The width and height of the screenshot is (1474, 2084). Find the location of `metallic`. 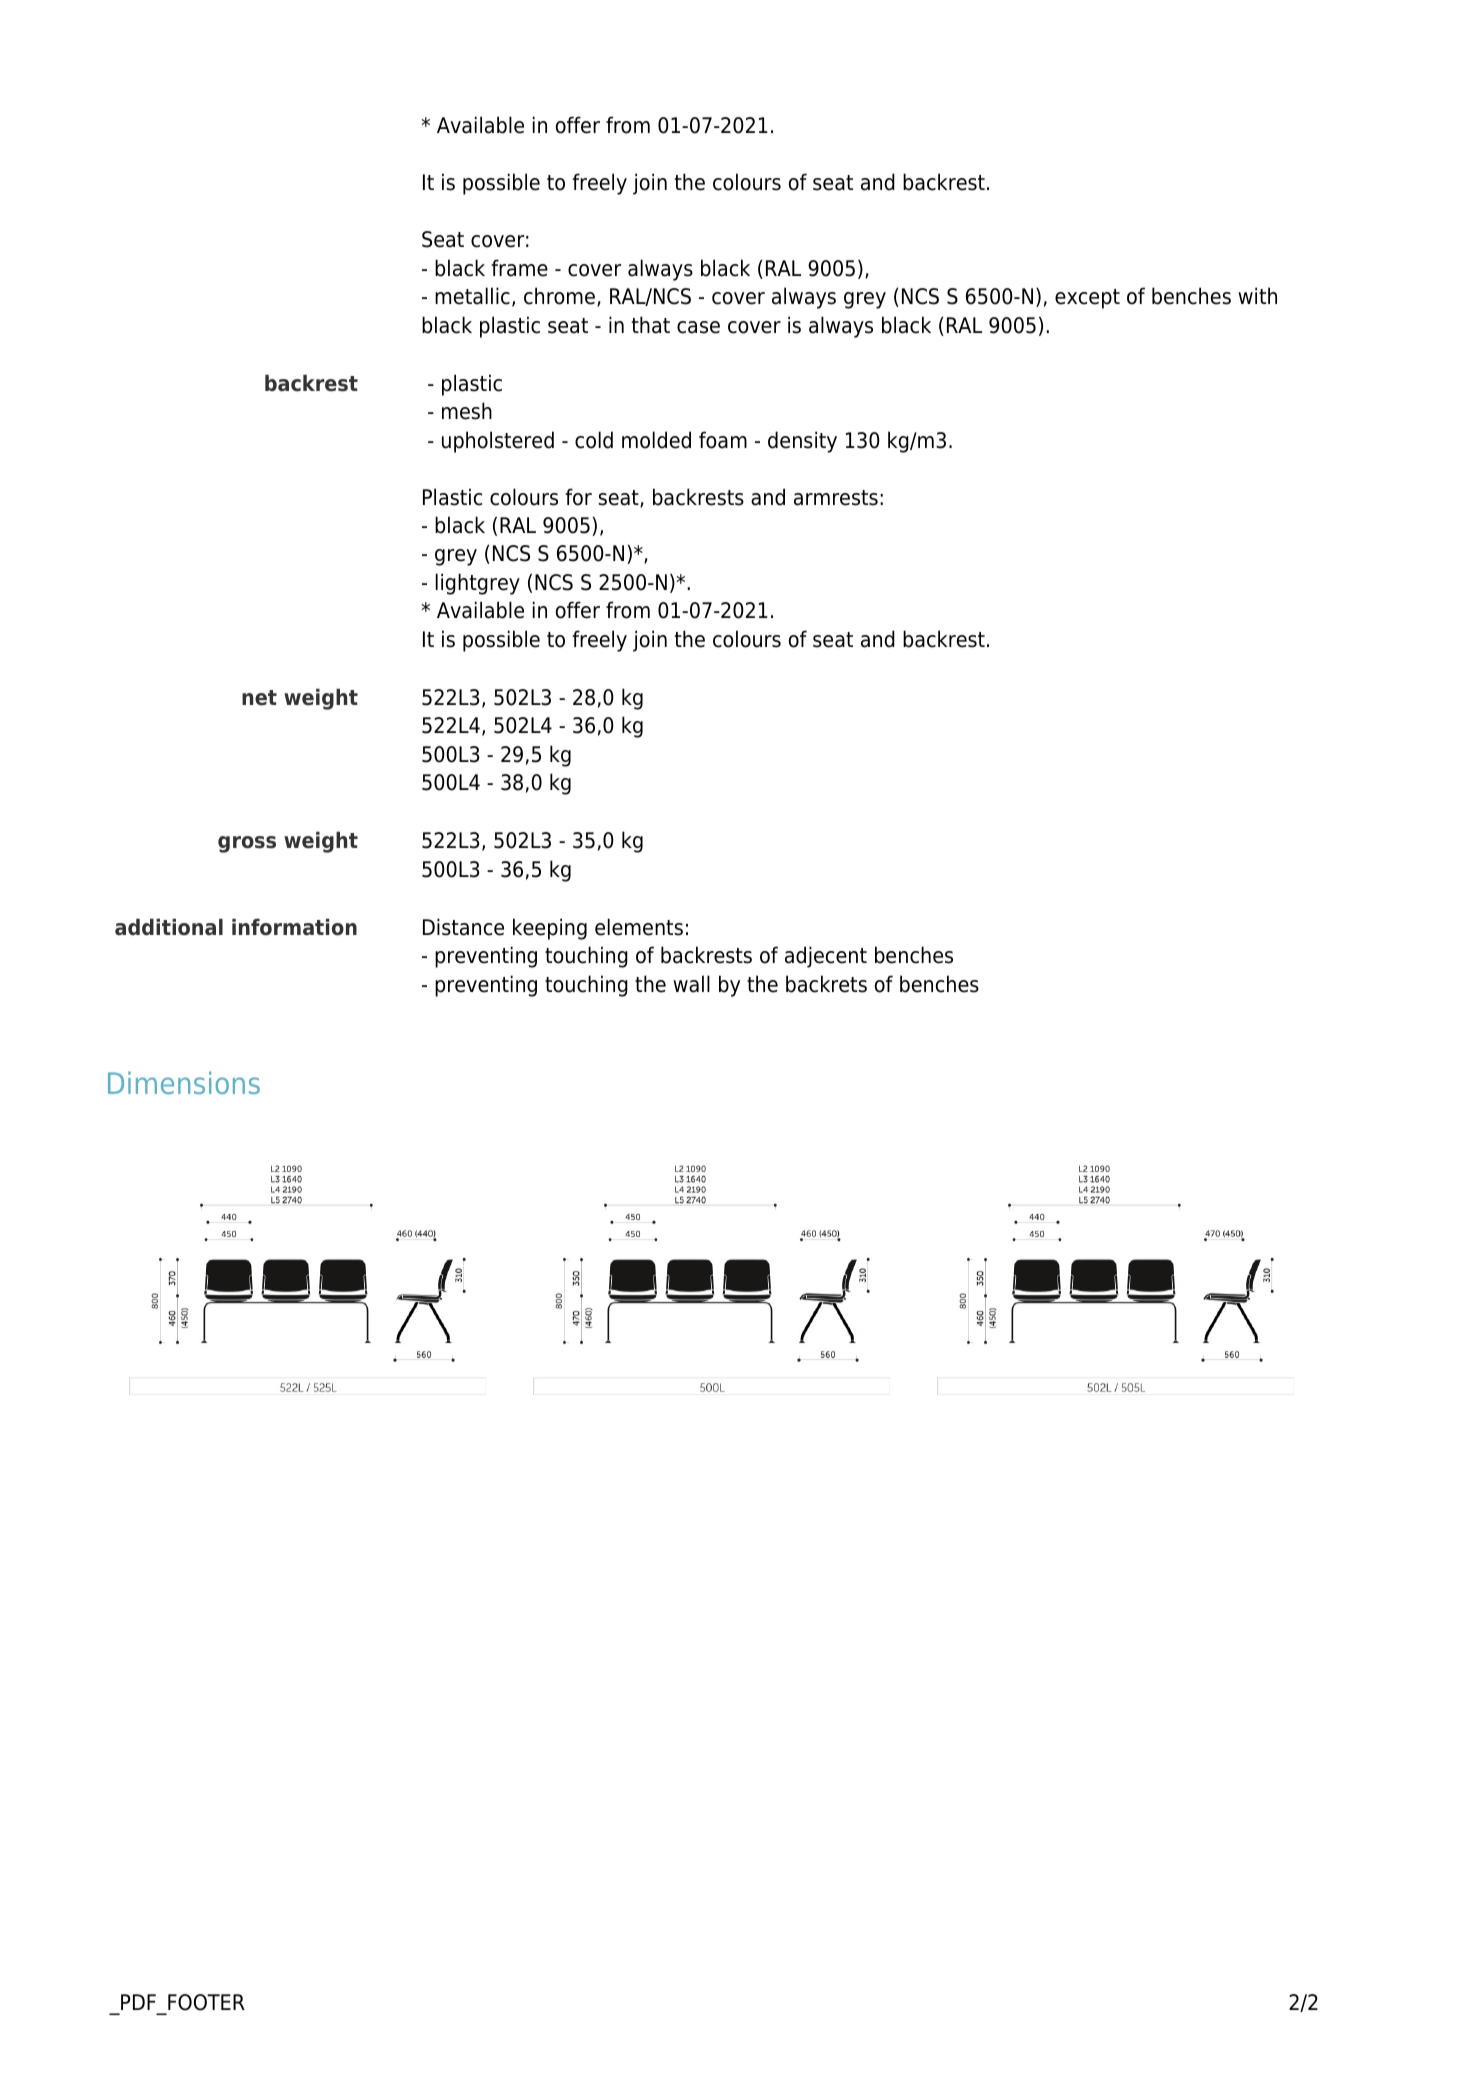

metallic is located at coordinates (472, 296).
